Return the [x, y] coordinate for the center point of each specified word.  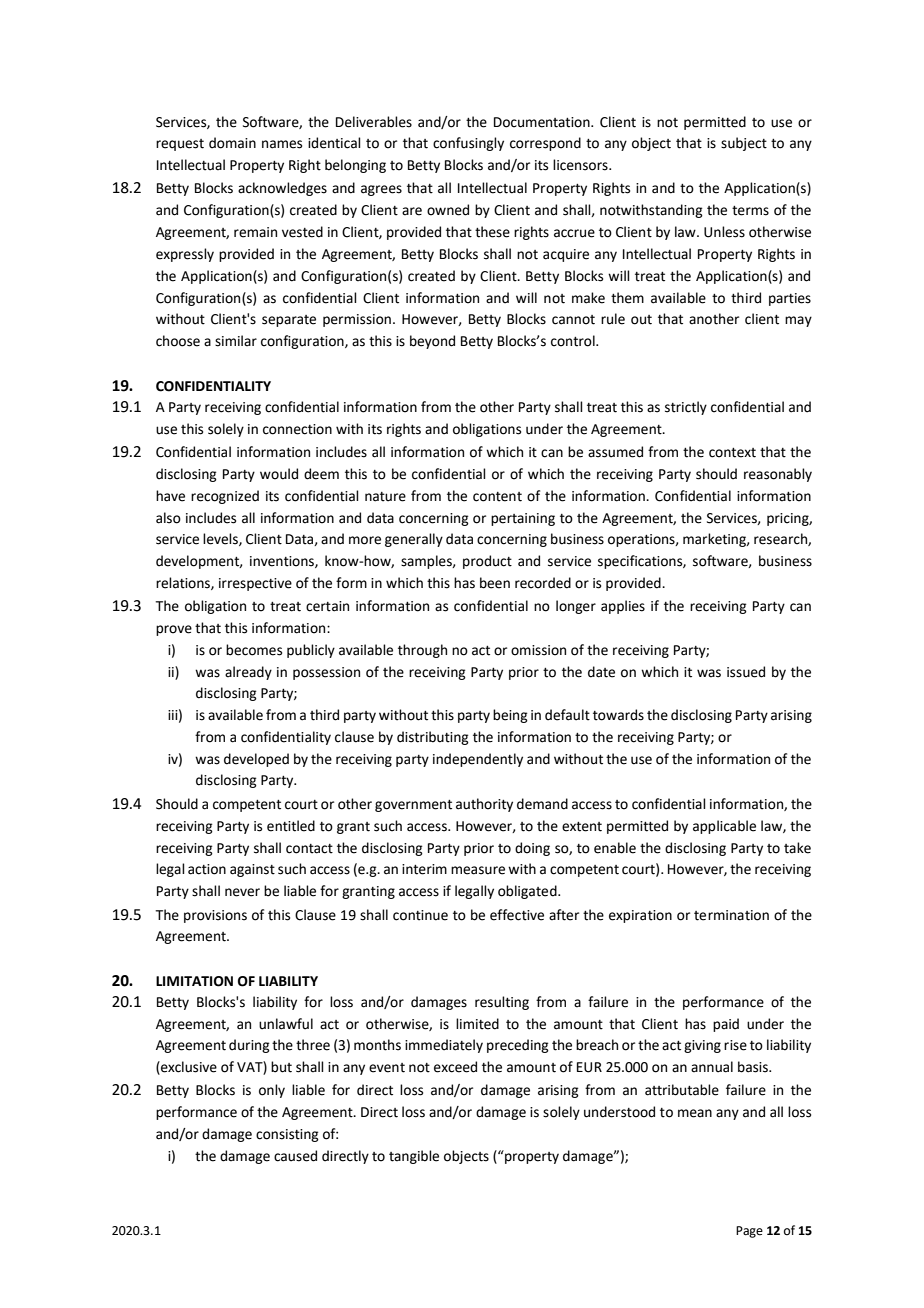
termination [731, 915]
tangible [414, 1157]
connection [297, 429]
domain [232, 143]
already [248, 673]
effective [517, 915]
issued [746, 672]
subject [744, 144]
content [497, 497]
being [510, 716]
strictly [686, 408]
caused [295, 1156]
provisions [215, 916]
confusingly [468, 144]
